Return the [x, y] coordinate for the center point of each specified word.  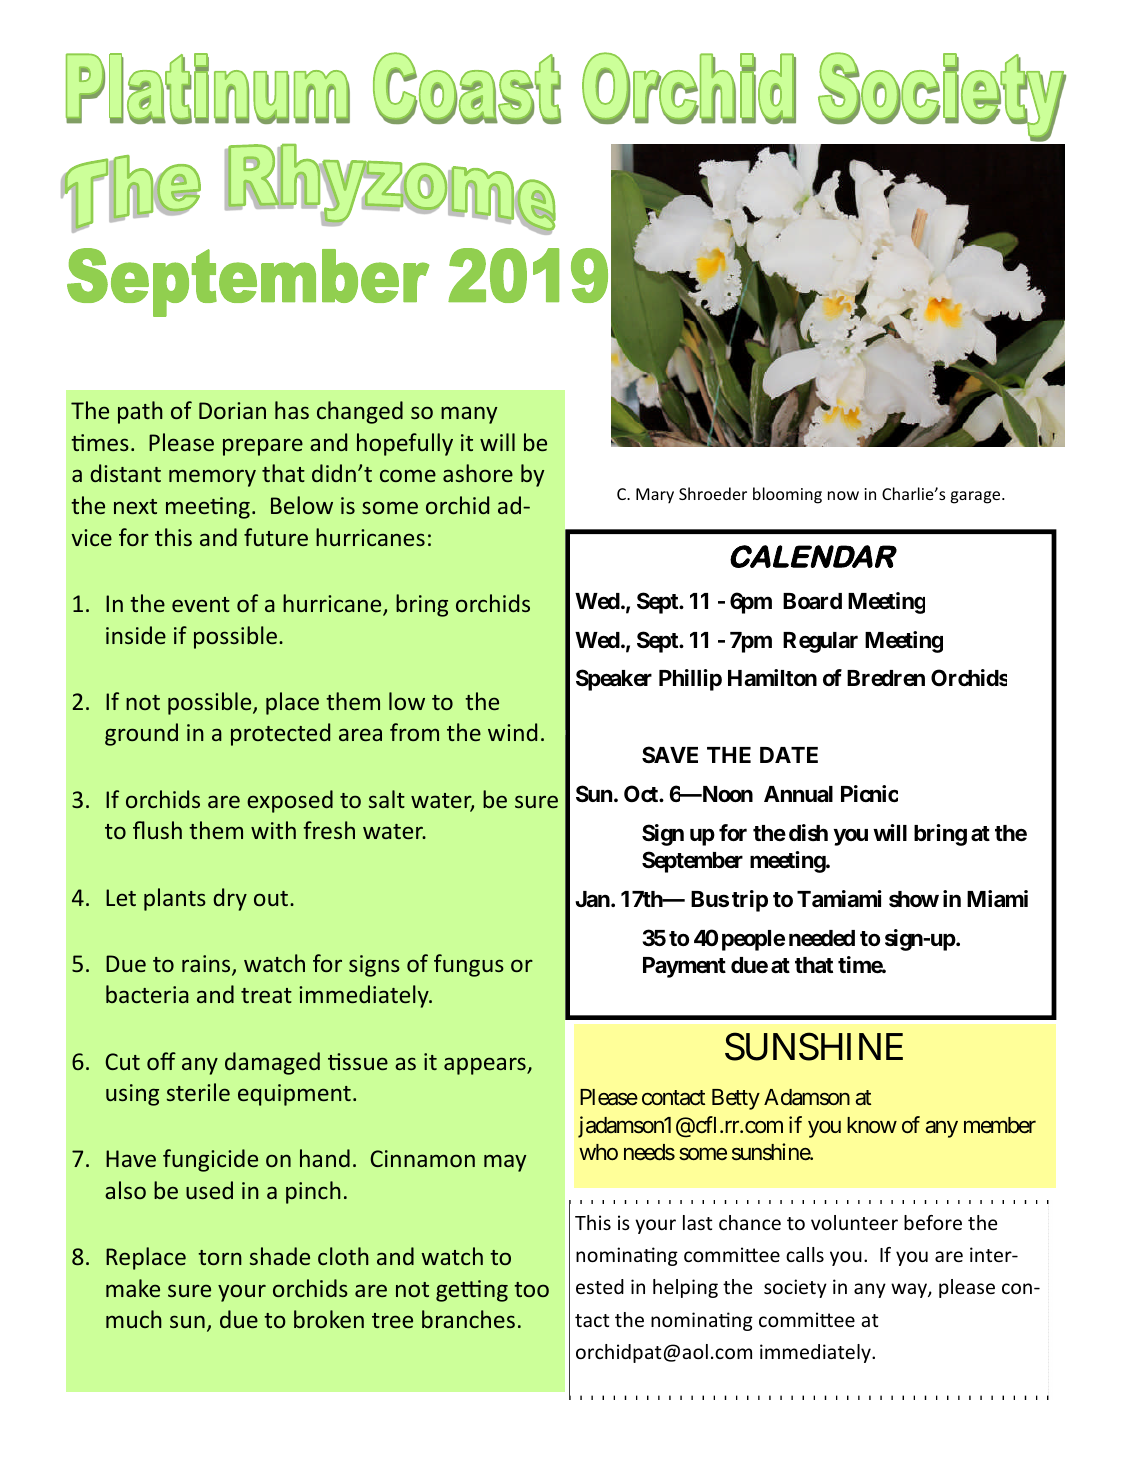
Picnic [869, 794]
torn [220, 1257]
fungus [469, 965]
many [469, 415]
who [598, 1152]
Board [812, 601]
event [201, 604]
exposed [290, 801]
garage [977, 497]
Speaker [614, 680]
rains [207, 965]
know [872, 1125]
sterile [198, 1092]
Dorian [232, 410]
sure [536, 801]
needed [822, 938]
